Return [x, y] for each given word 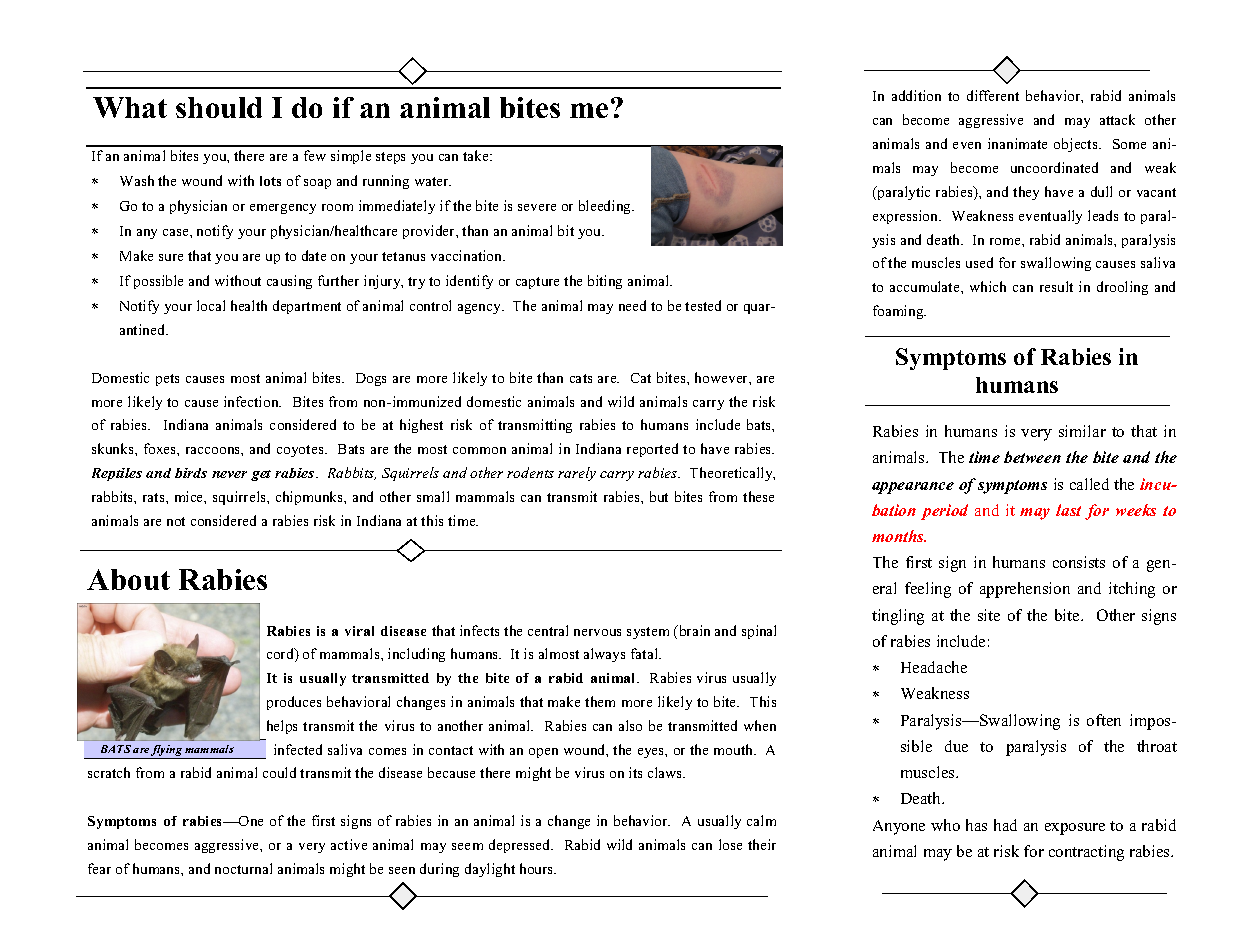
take [477, 155]
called [1089, 484]
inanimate [1017, 143]
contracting [1086, 853]
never [229, 474]
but [659, 496]
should [219, 107]
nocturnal [243, 868]
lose [730, 844]
